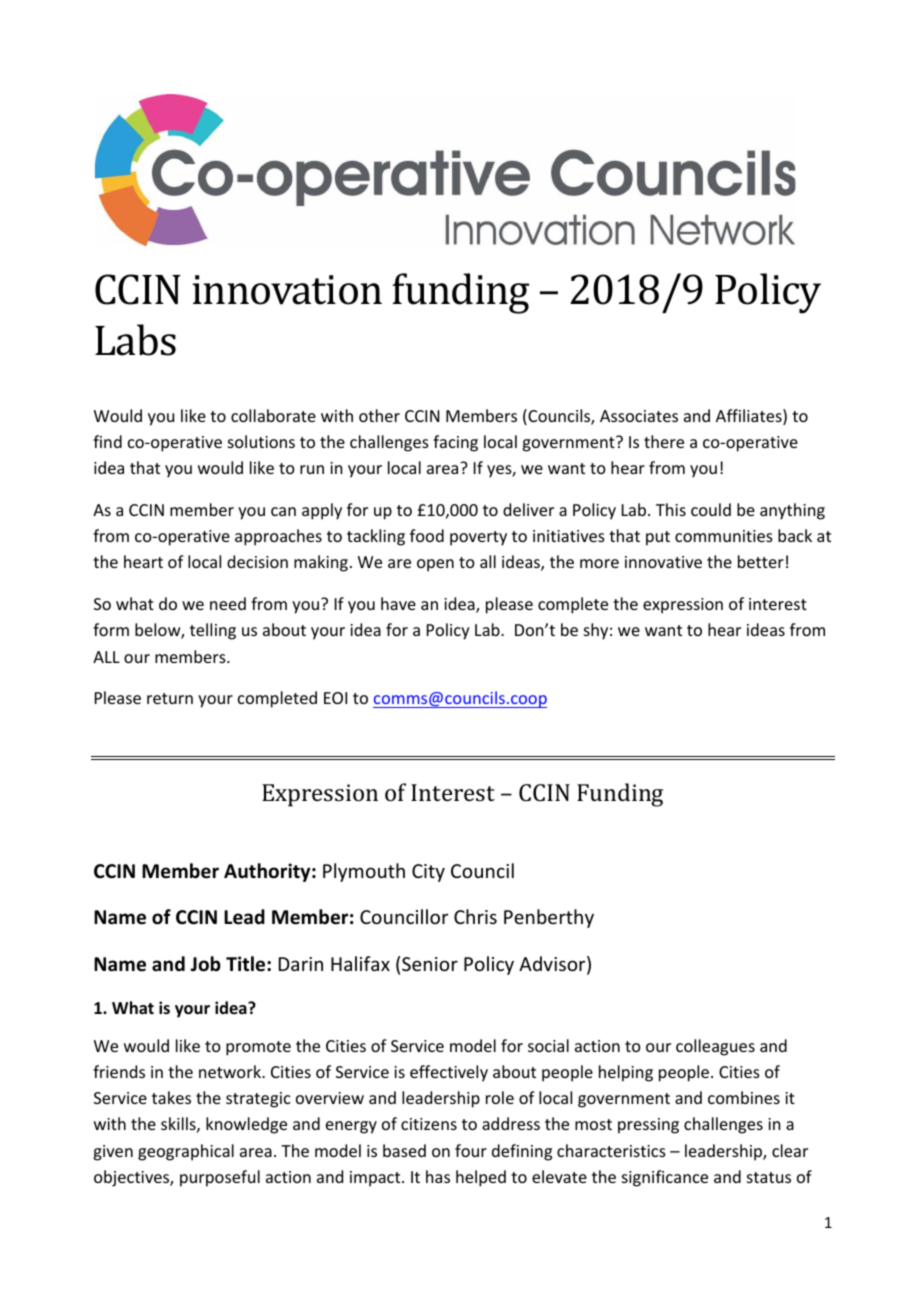 The image size is (924, 1308). Describe the element at coordinates (398, 603) in the screenshot. I see `have` at that location.
